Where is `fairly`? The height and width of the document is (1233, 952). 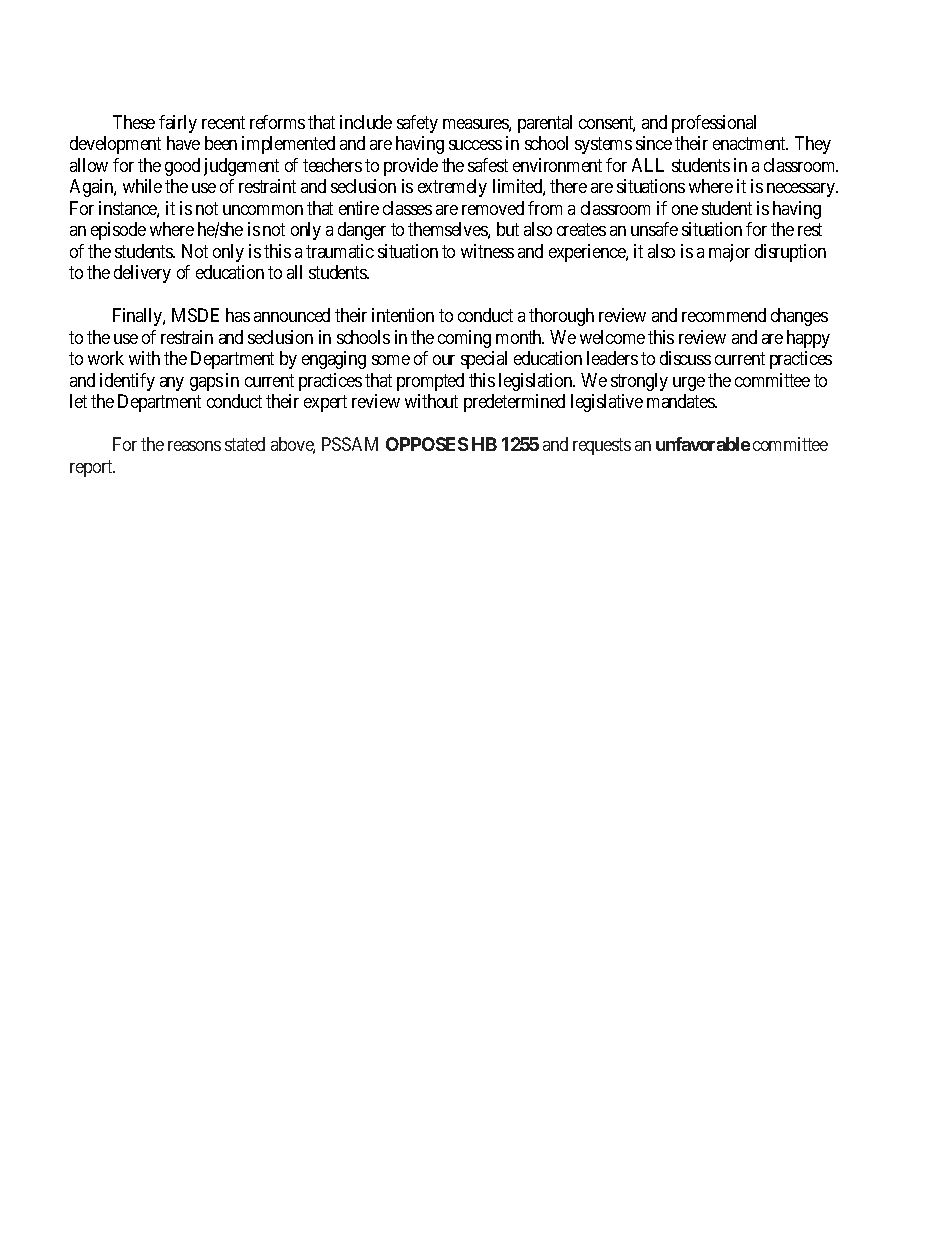 fairly is located at coordinates (178, 124).
